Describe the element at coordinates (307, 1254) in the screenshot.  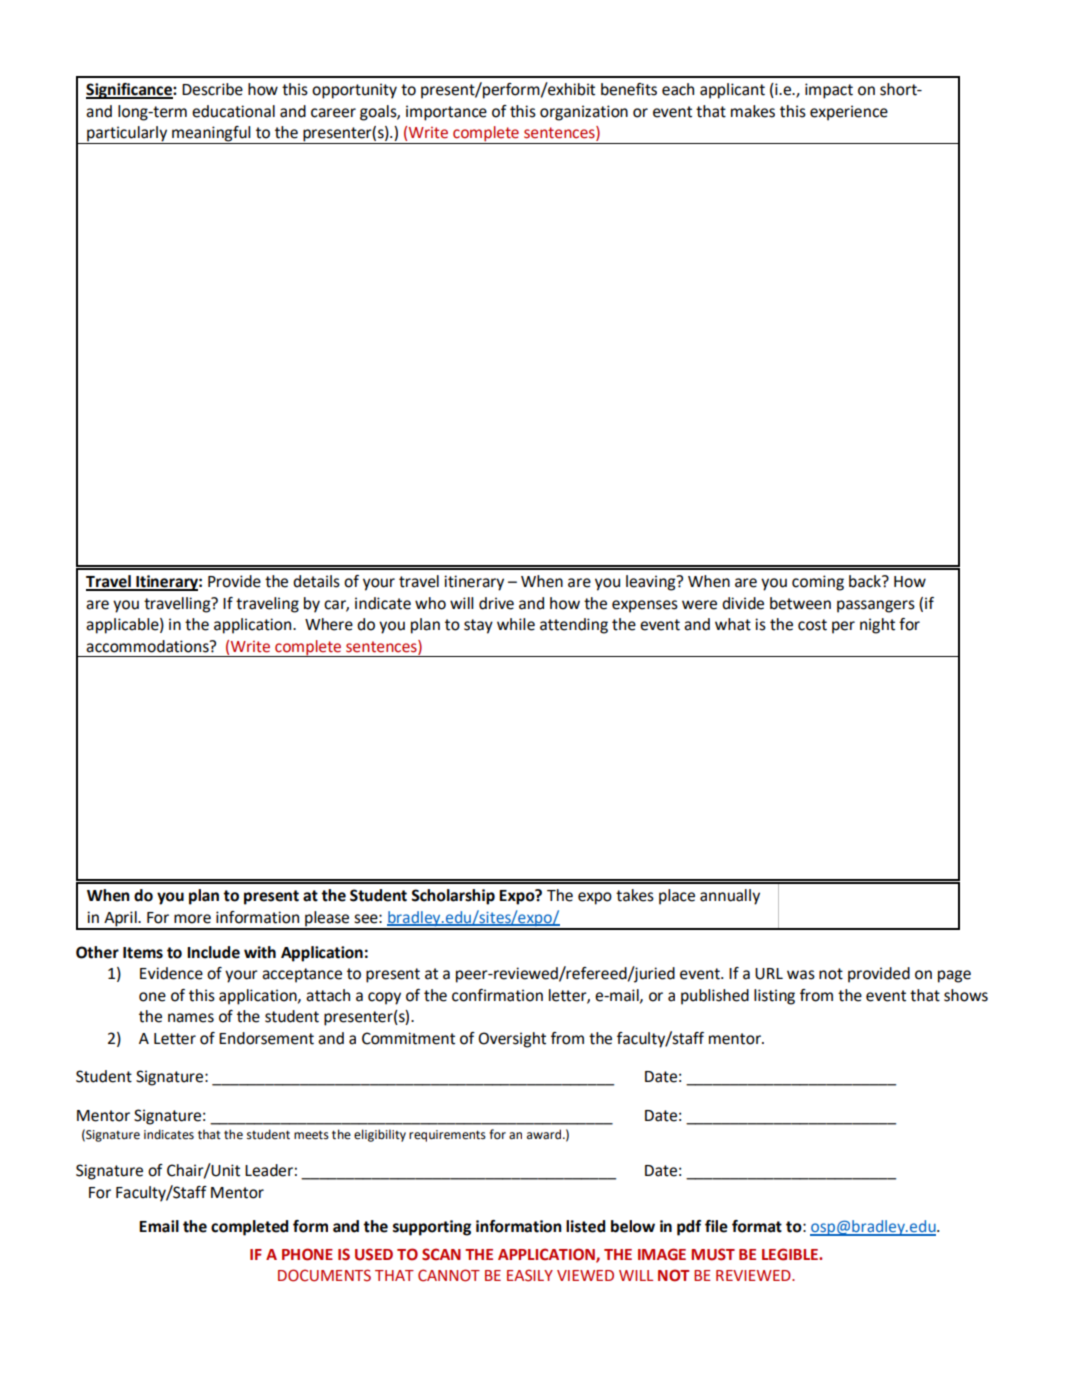
I see `PHONE` at that location.
